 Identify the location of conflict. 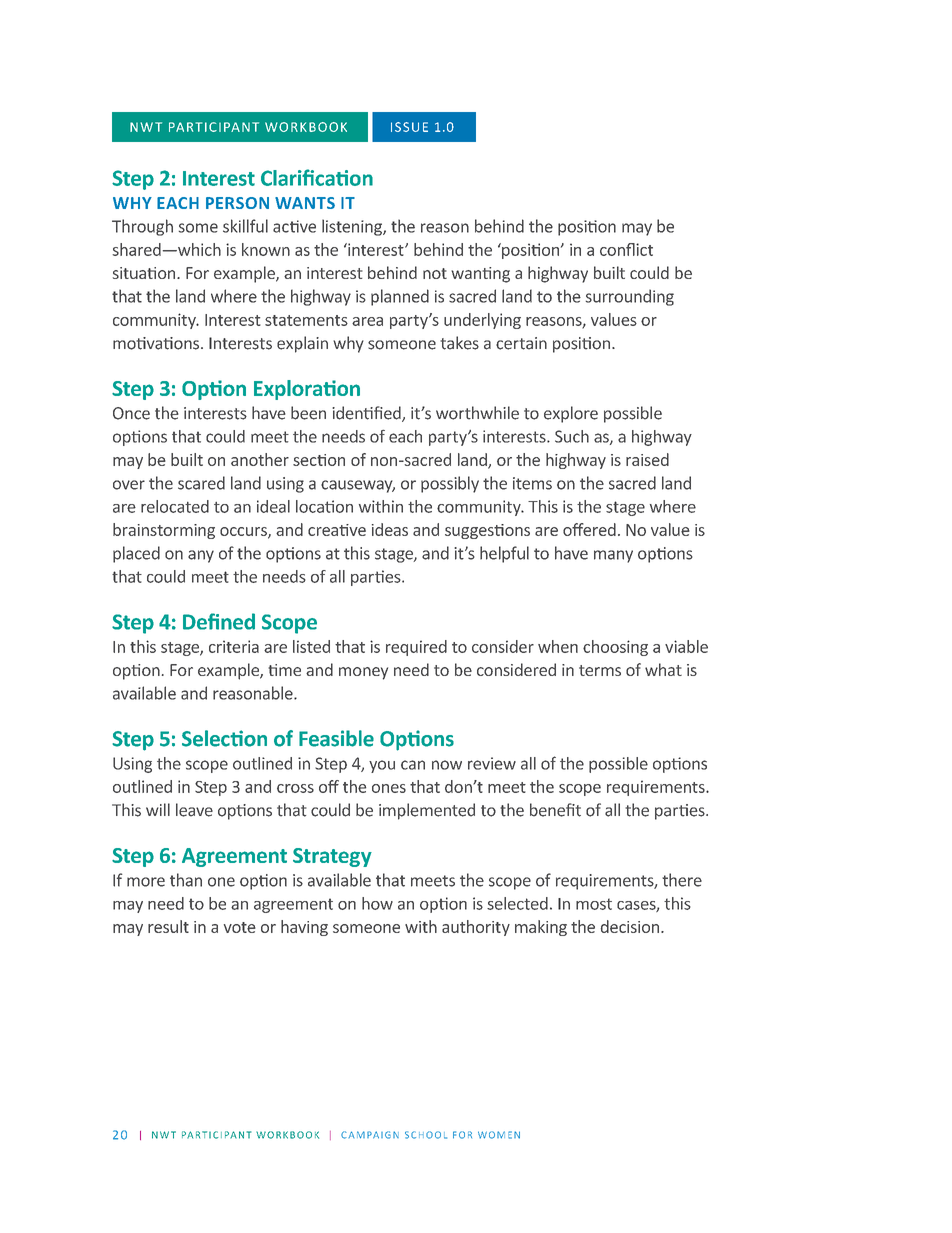
(626, 249).
